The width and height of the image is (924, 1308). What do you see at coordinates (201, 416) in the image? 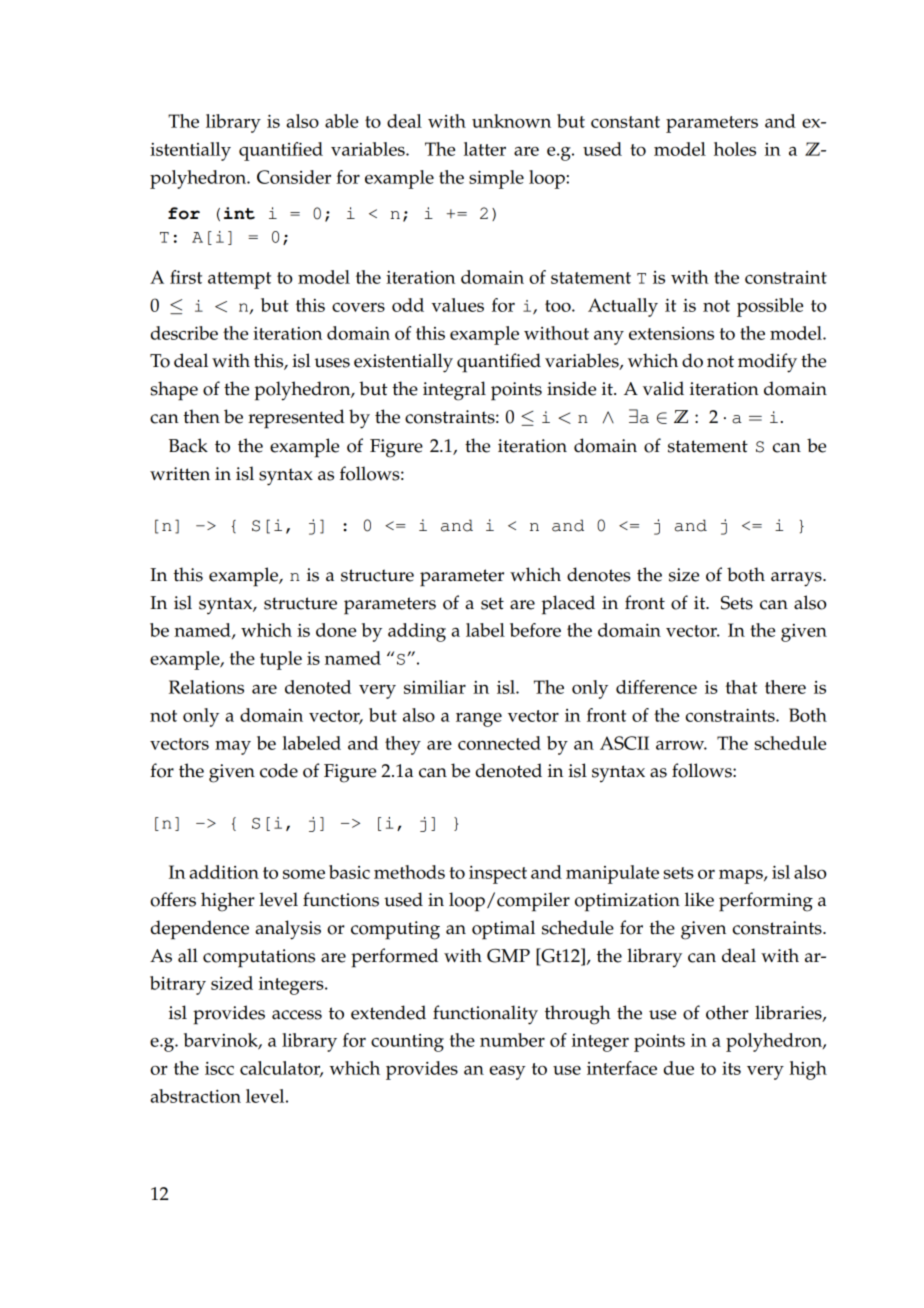
I see `then` at bounding box center [201, 416].
